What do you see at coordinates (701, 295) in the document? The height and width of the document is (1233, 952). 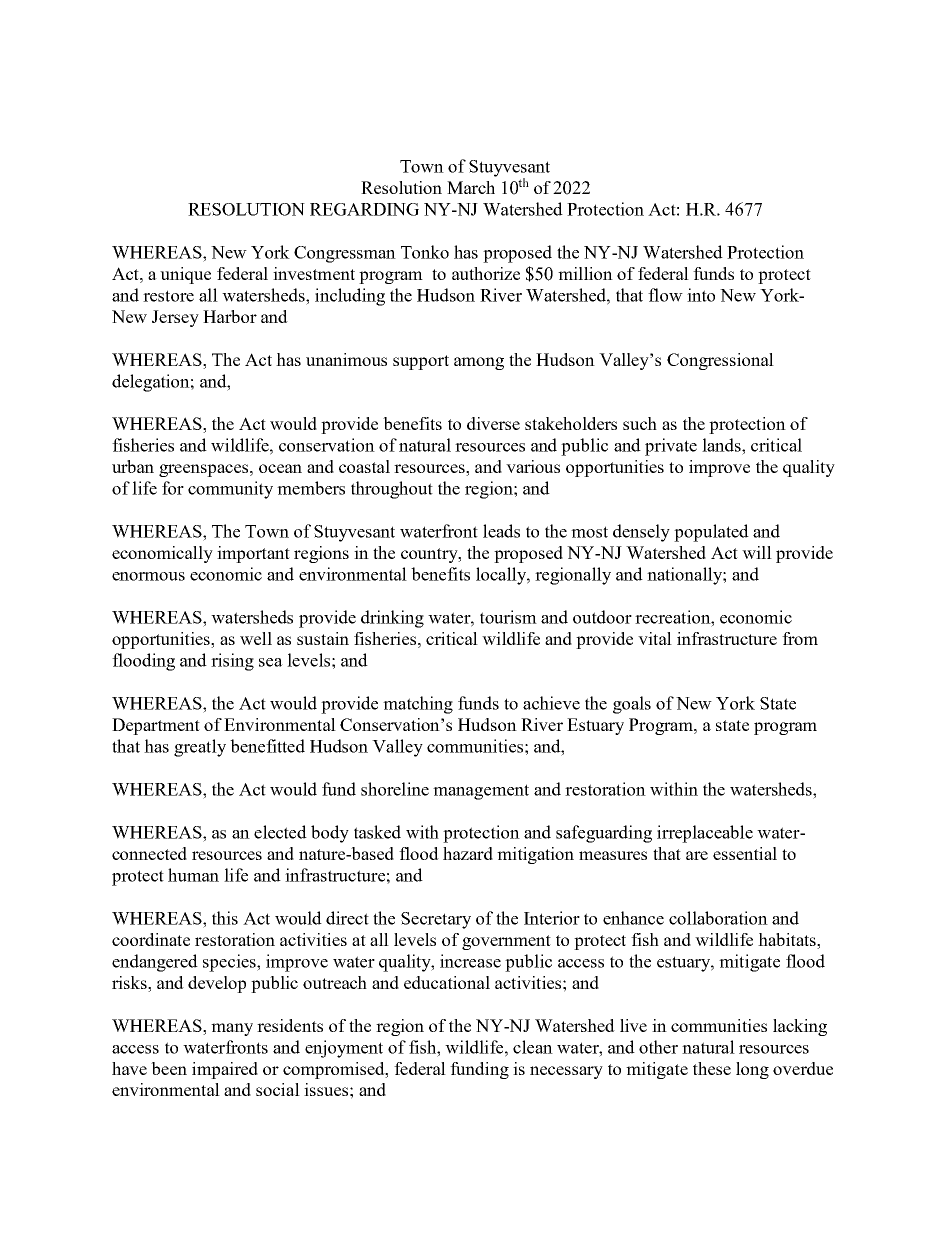 I see `into` at bounding box center [701, 295].
